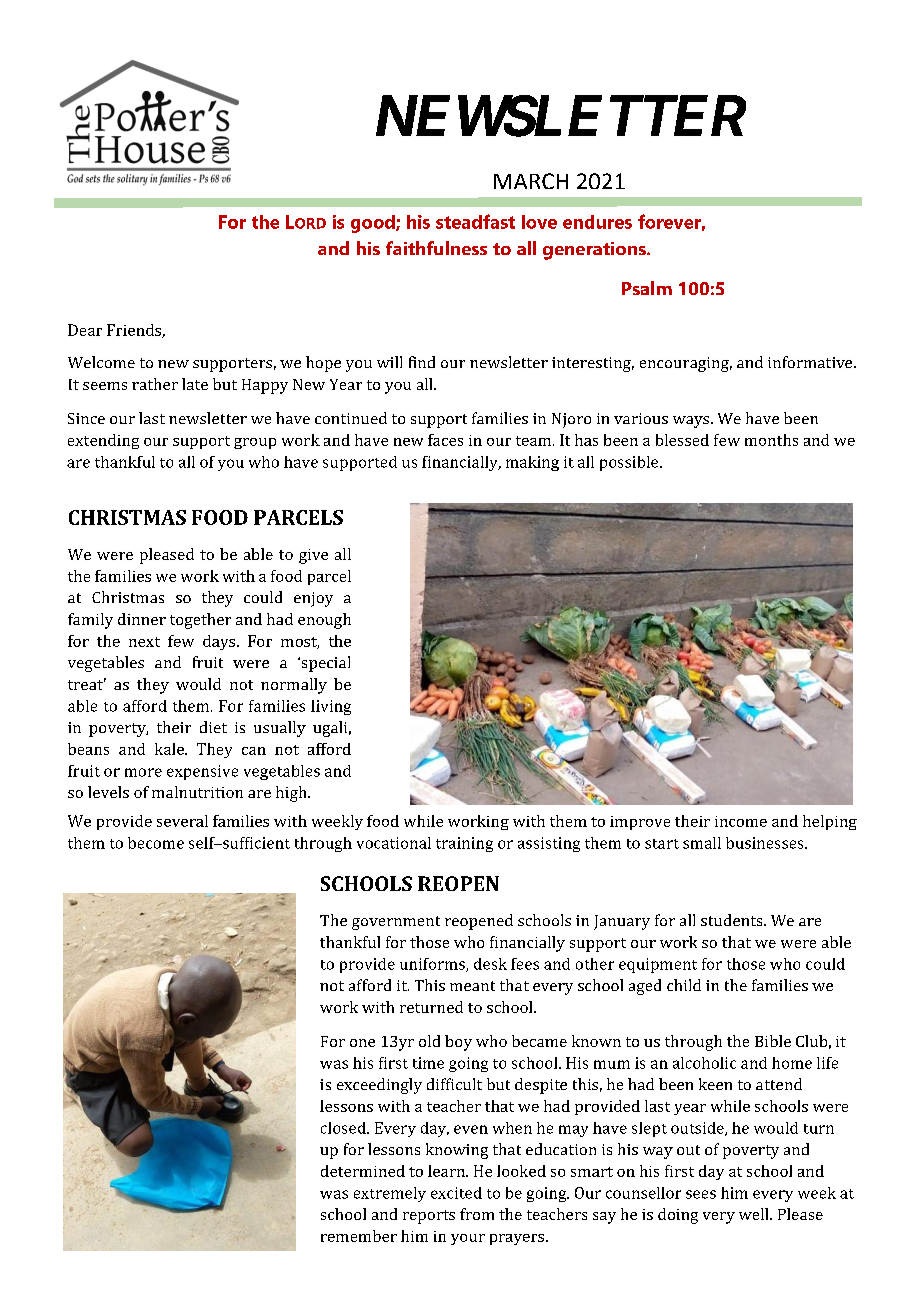 This document has width=924, height=1308. What do you see at coordinates (85, 330) in the document?
I see `Dear` at bounding box center [85, 330].
